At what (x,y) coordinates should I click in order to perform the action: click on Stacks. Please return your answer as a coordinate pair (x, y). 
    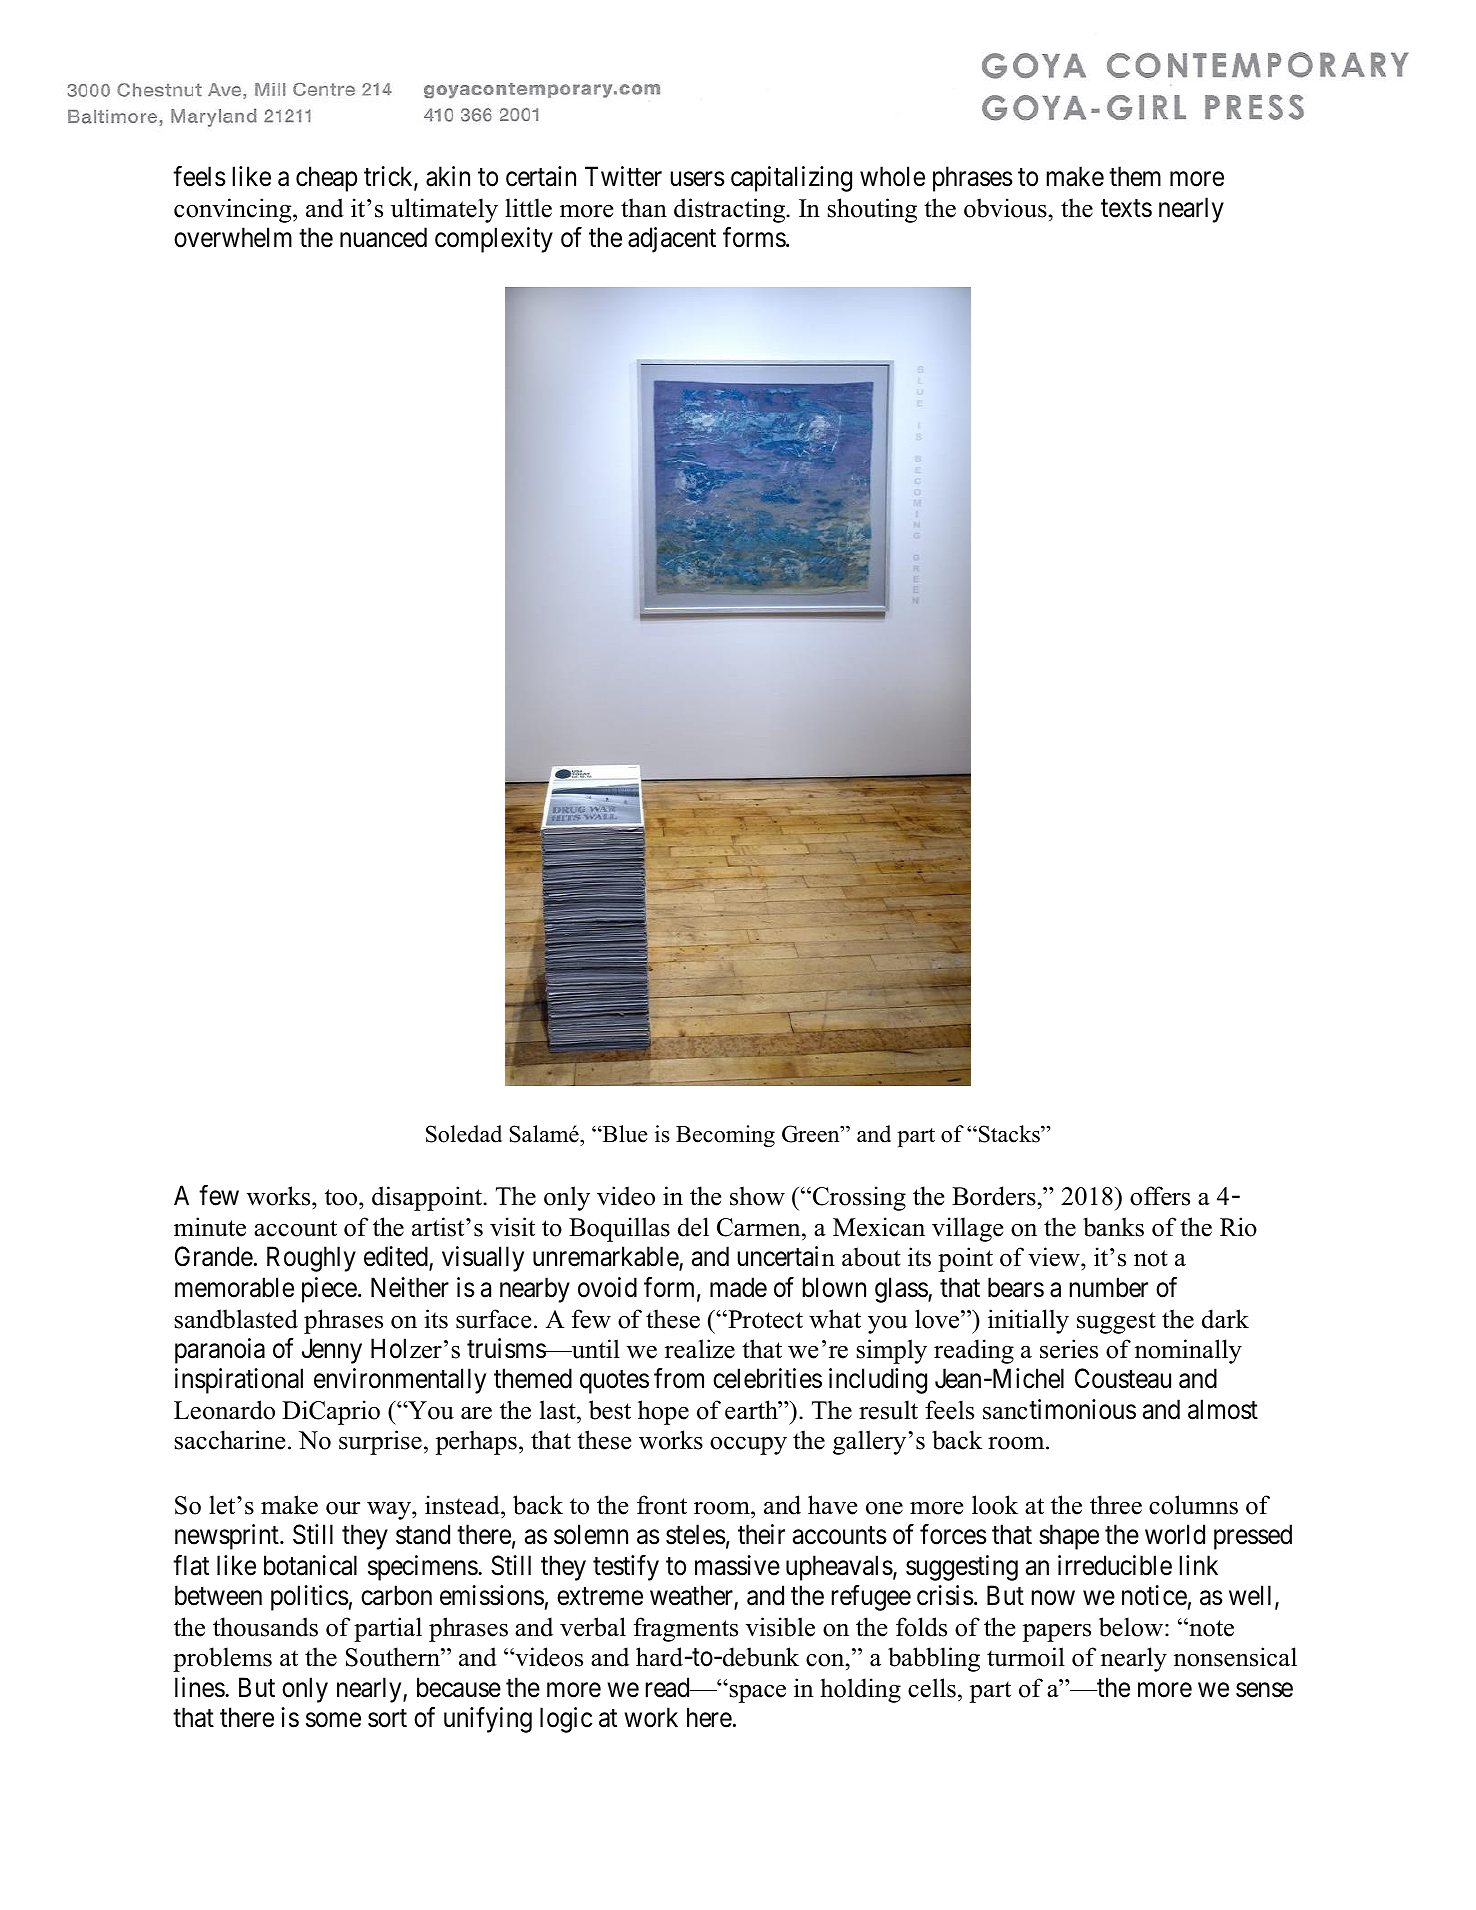
    Looking at the image, I should click on (1010, 1134).
